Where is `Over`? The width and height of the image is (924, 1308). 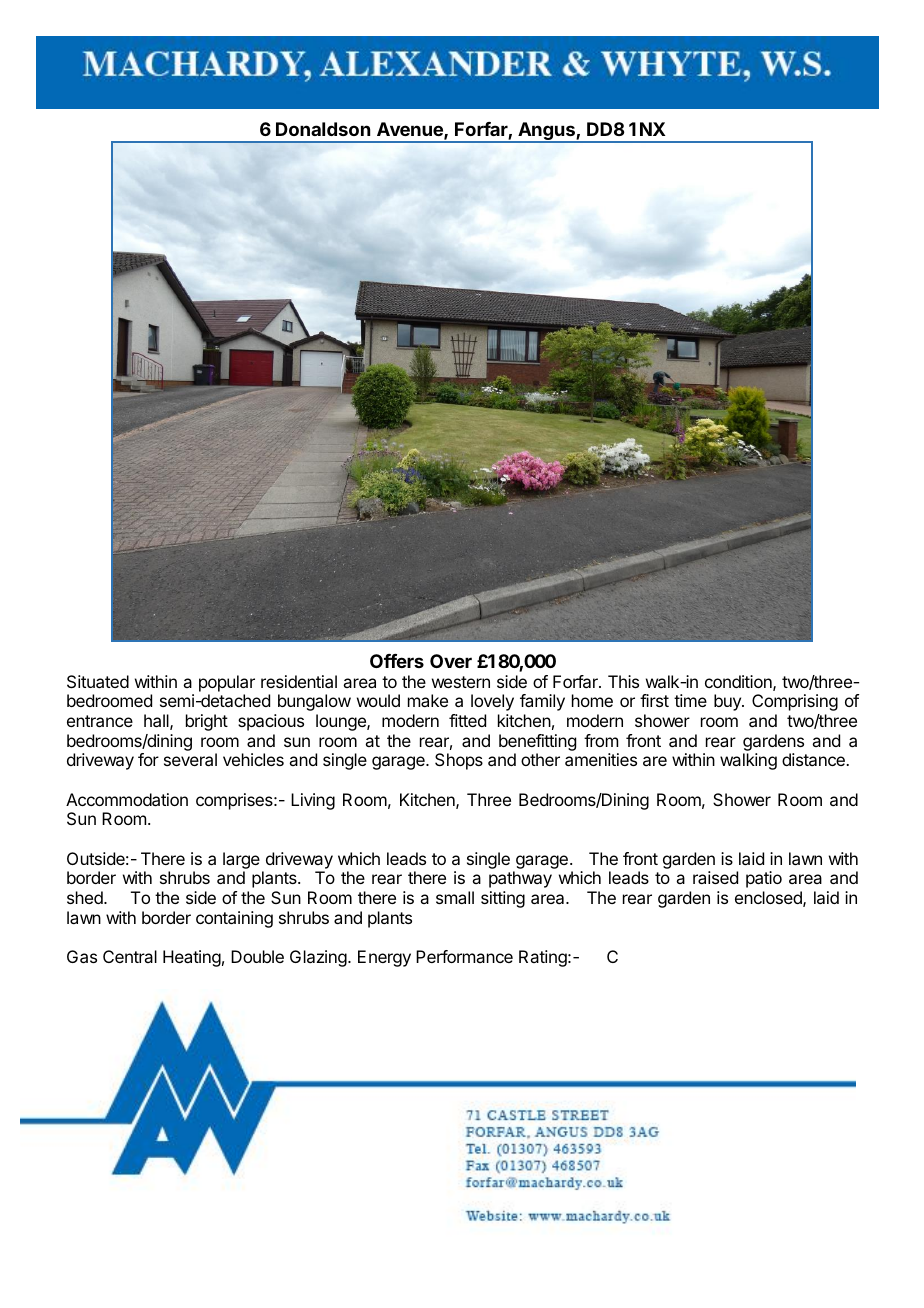 Over is located at coordinates (451, 661).
